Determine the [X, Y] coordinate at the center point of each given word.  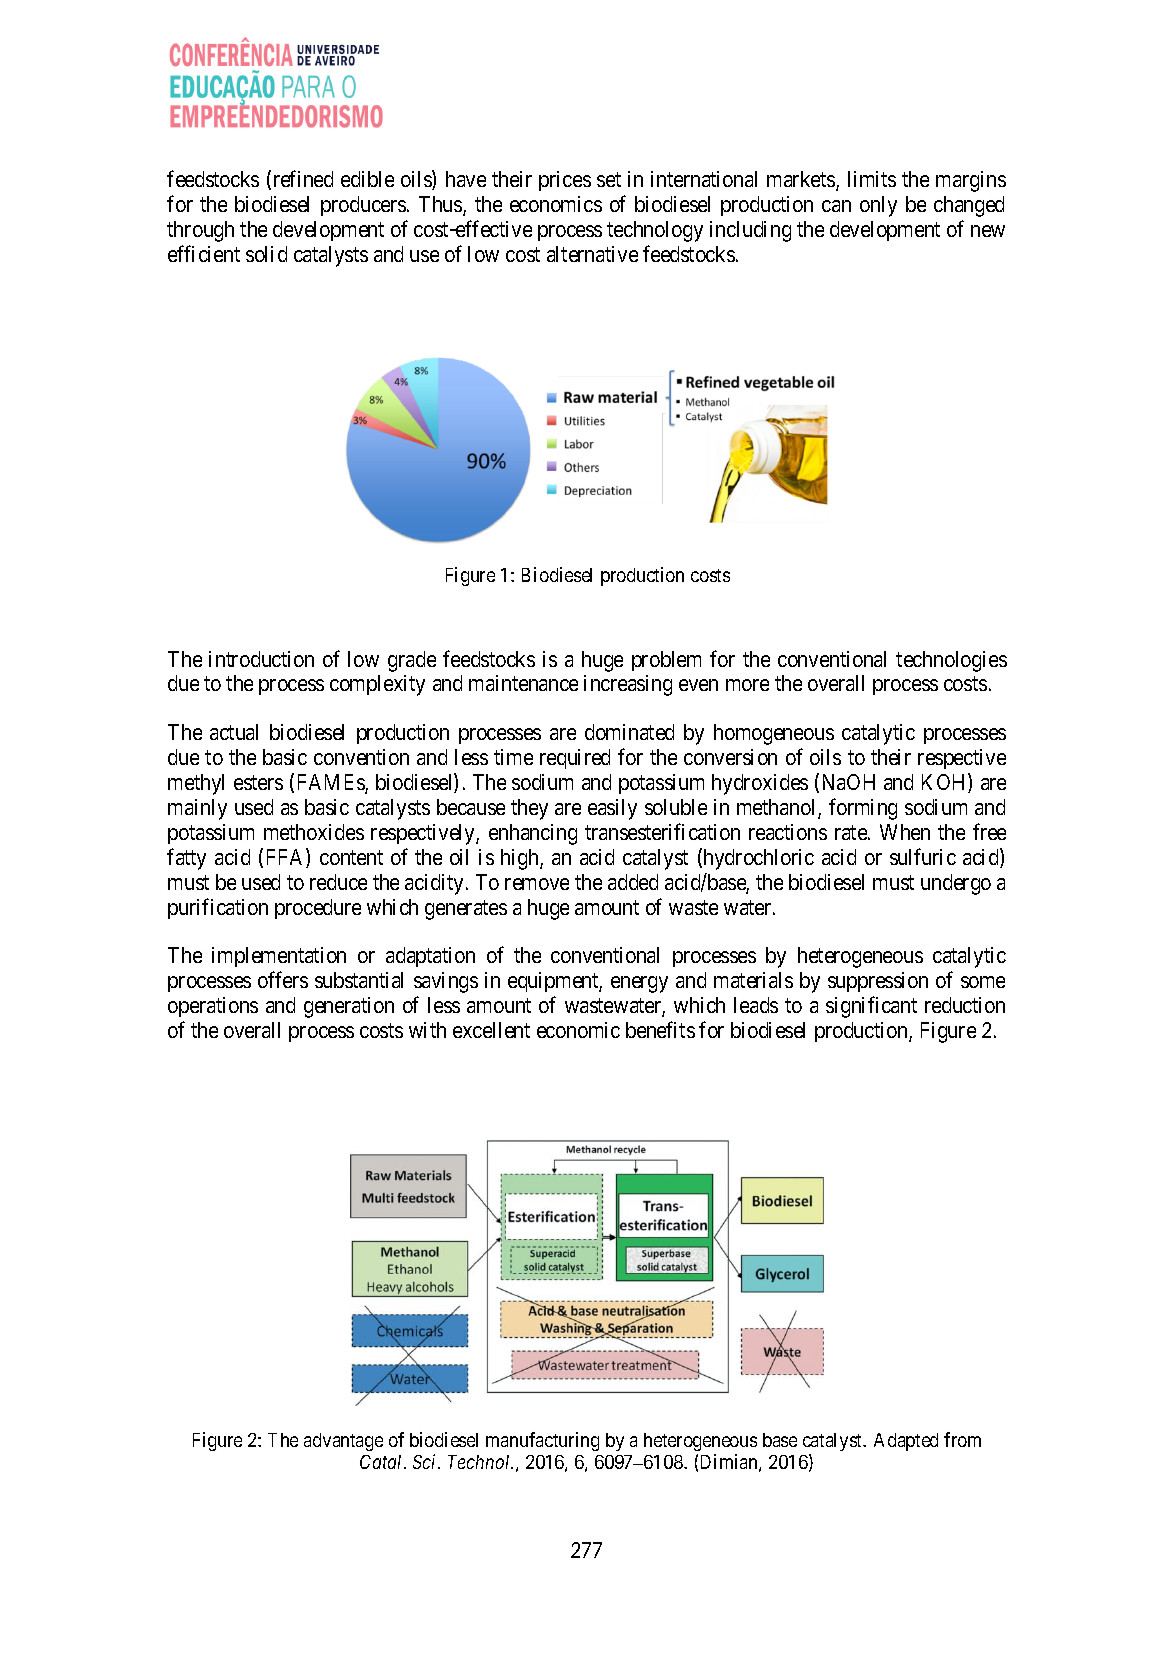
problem [666, 661]
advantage [343, 1442]
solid [266, 254]
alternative [592, 254]
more [747, 685]
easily [612, 809]
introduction [261, 659]
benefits [660, 1029]
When [905, 832]
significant [871, 1007]
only [878, 206]
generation [349, 1007]
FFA [287, 858]
